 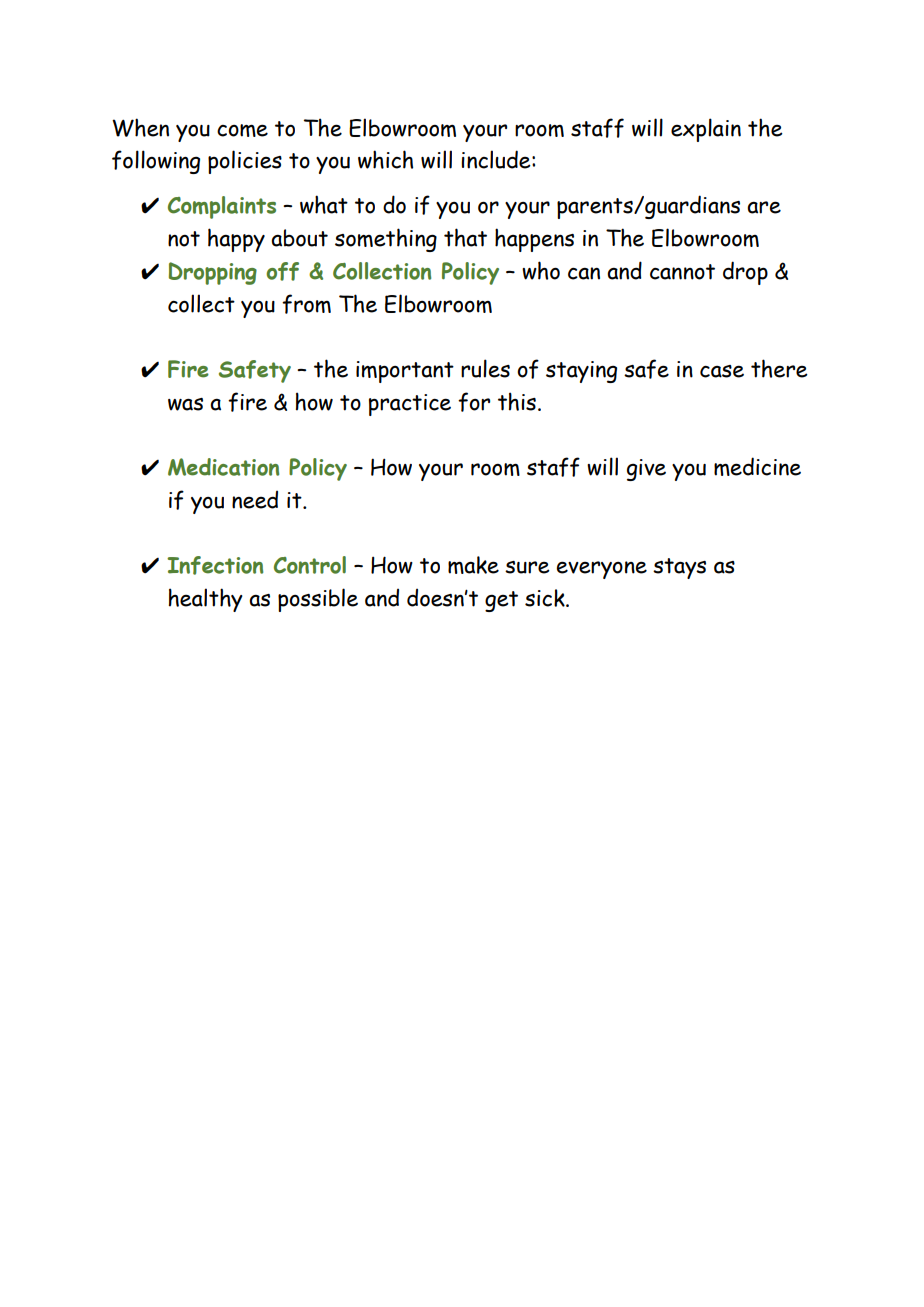 What do you see at coordinates (385, 159) in the page?
I see `which` at bounding box center [385, 159].
